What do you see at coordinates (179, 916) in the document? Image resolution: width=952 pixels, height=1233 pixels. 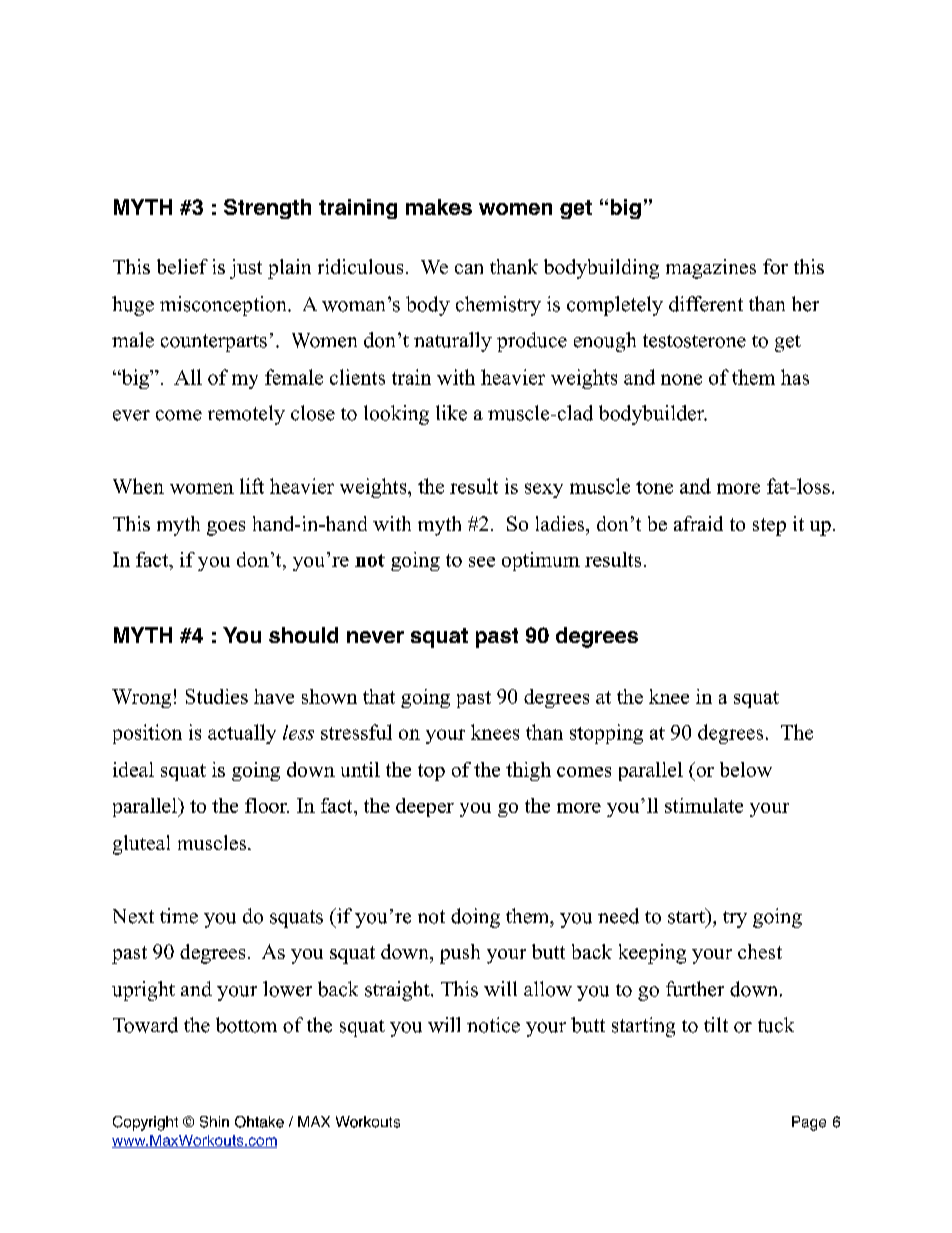 I see `time` at bounding box center [179, 916].
